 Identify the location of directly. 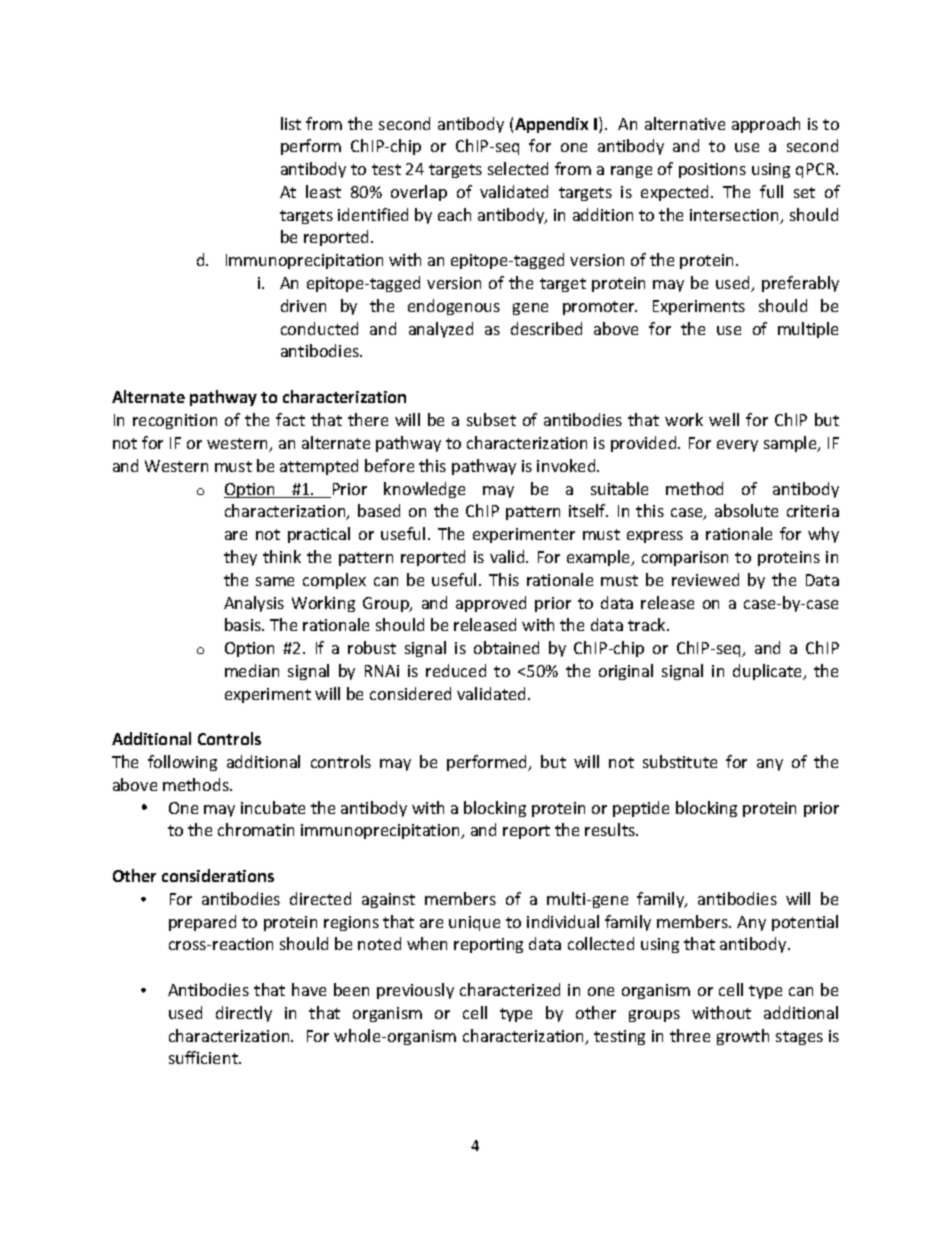
(244, 1014).
